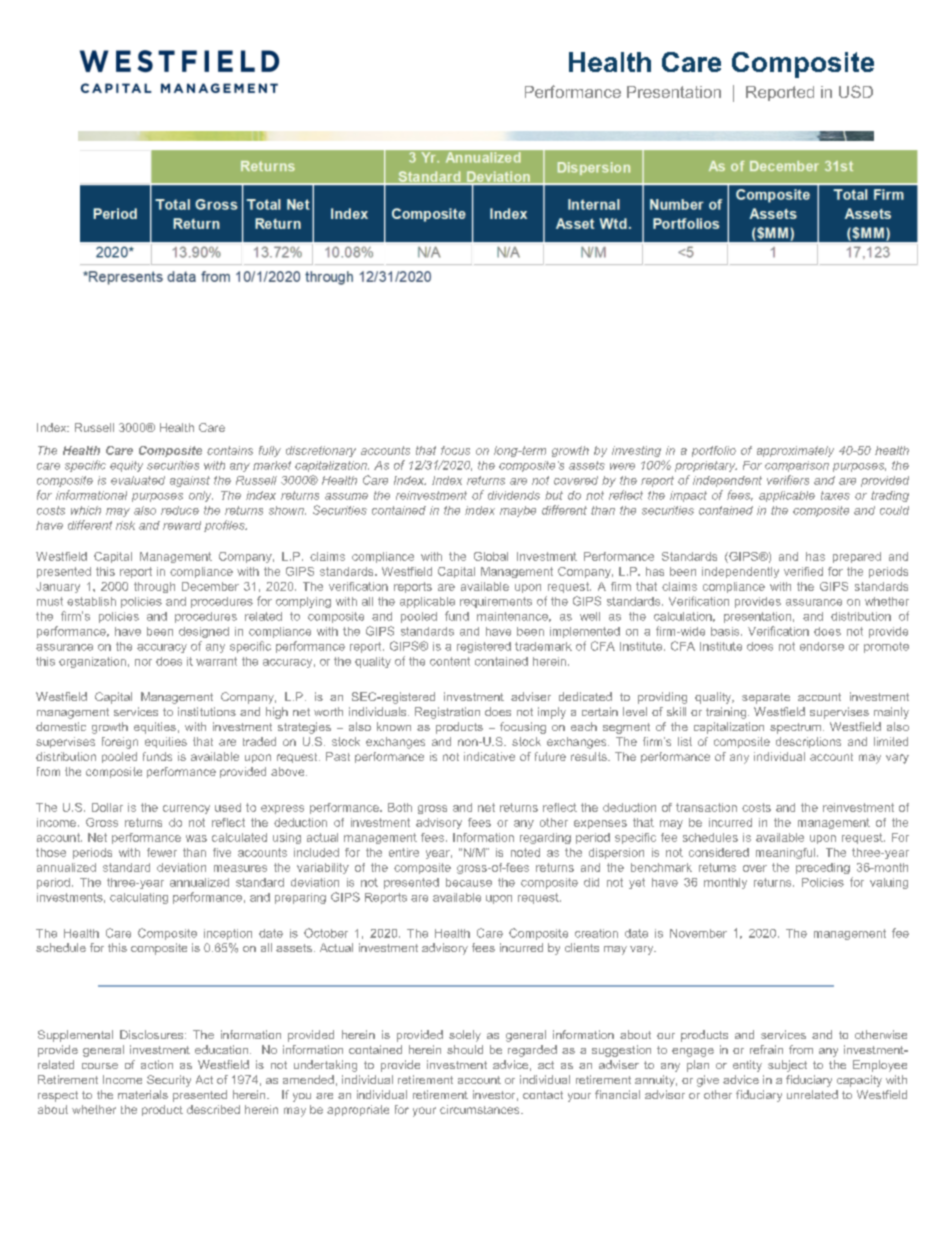 The image size is (952, 1233). I want to click on equity, so click(126, 466).
